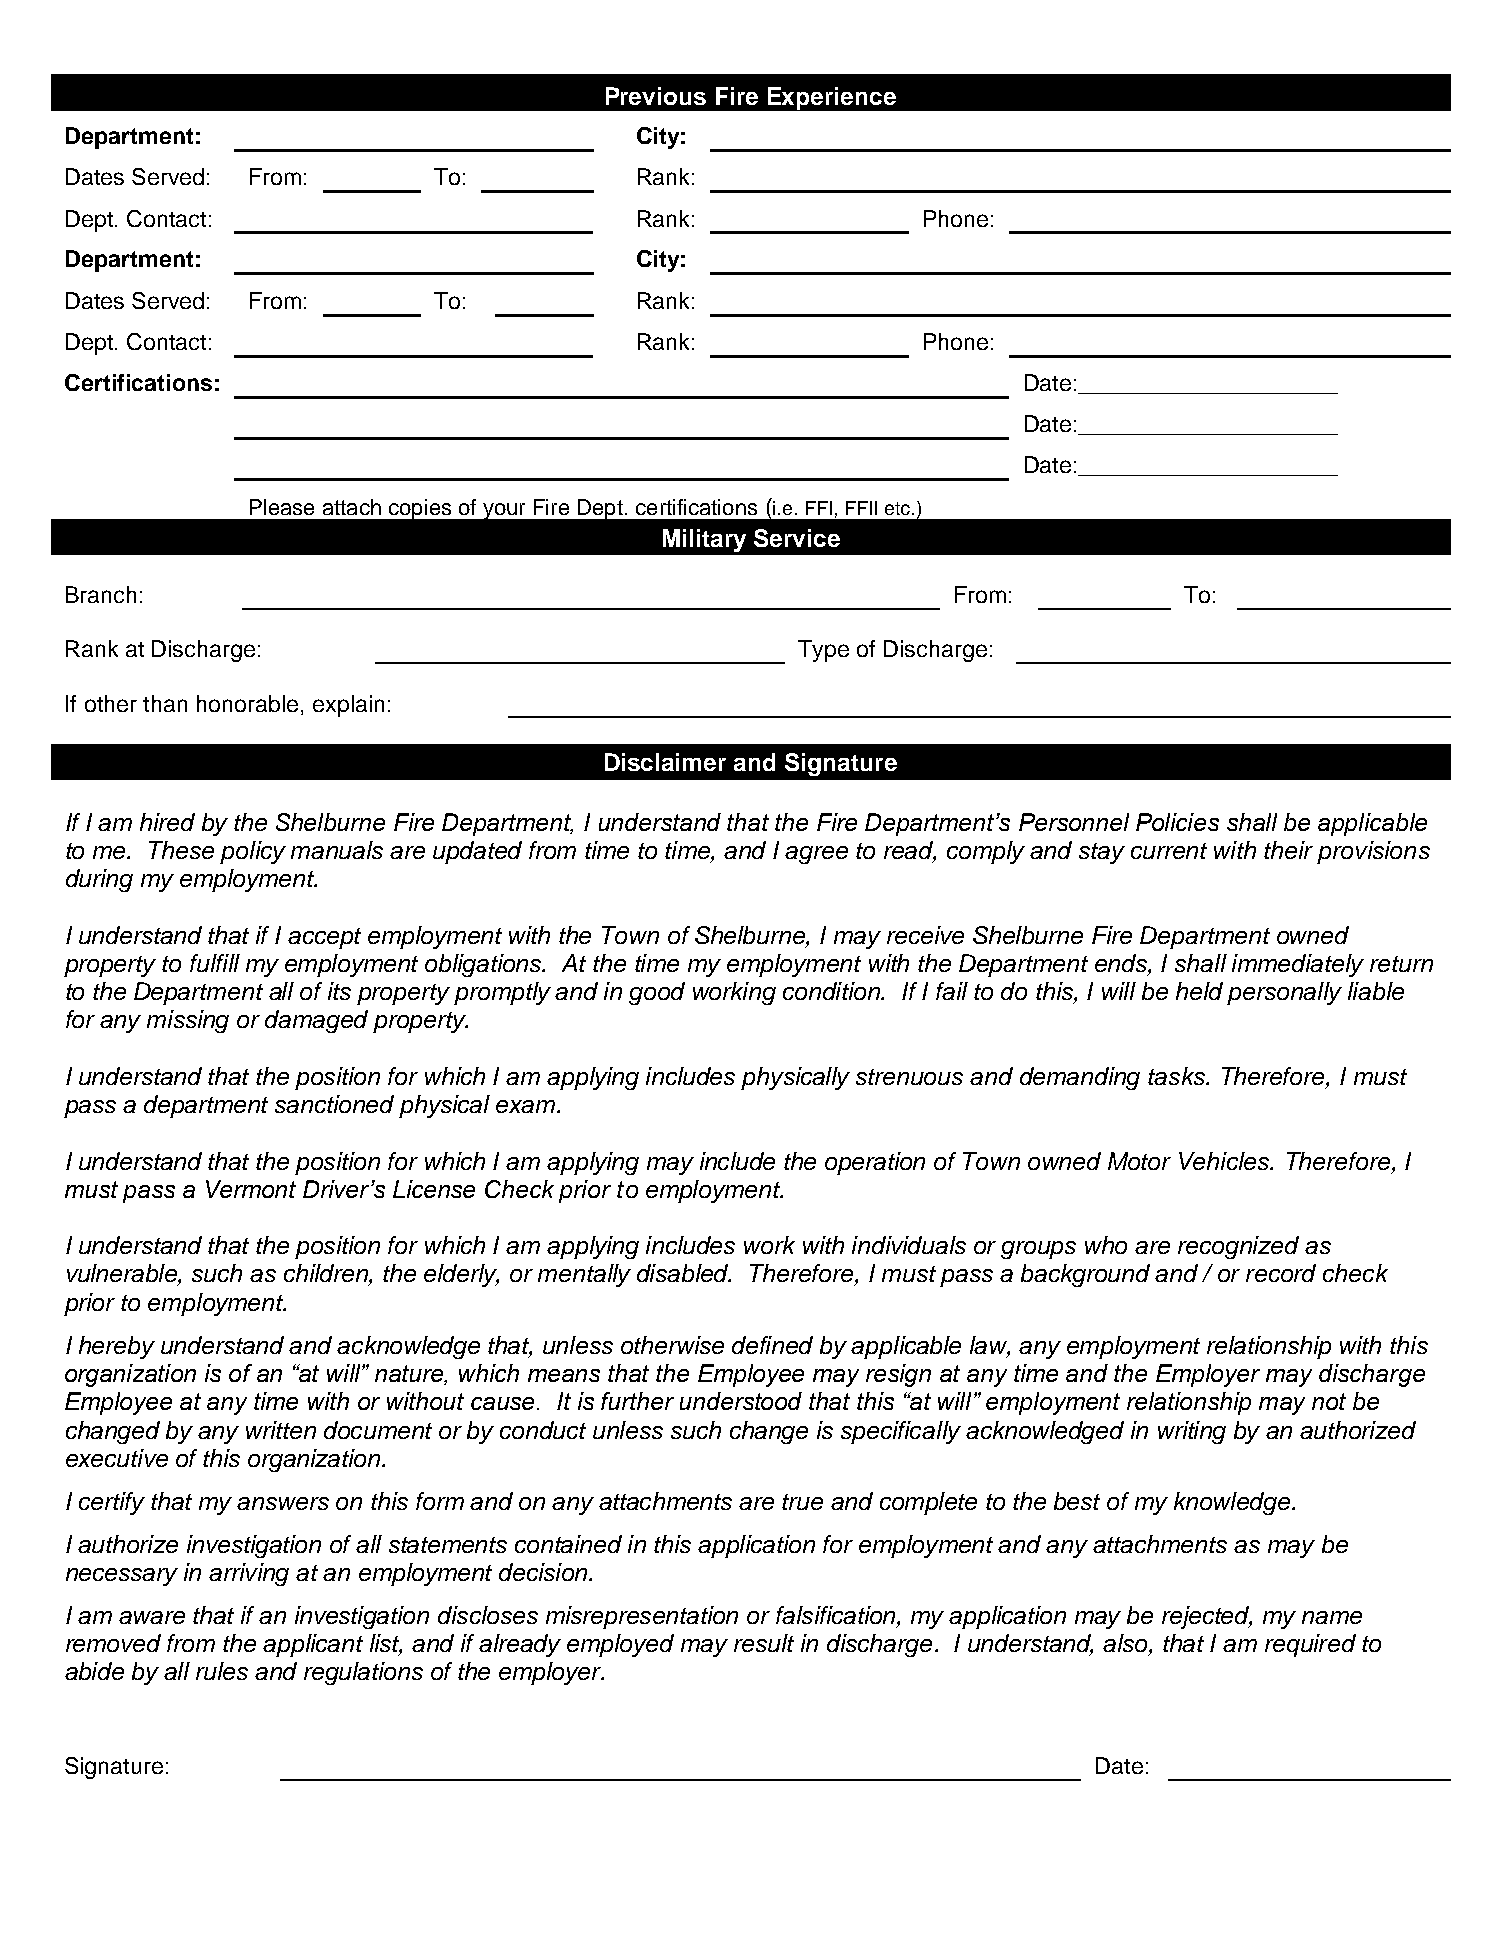  I want to click on Previous, so click(656, 96).
